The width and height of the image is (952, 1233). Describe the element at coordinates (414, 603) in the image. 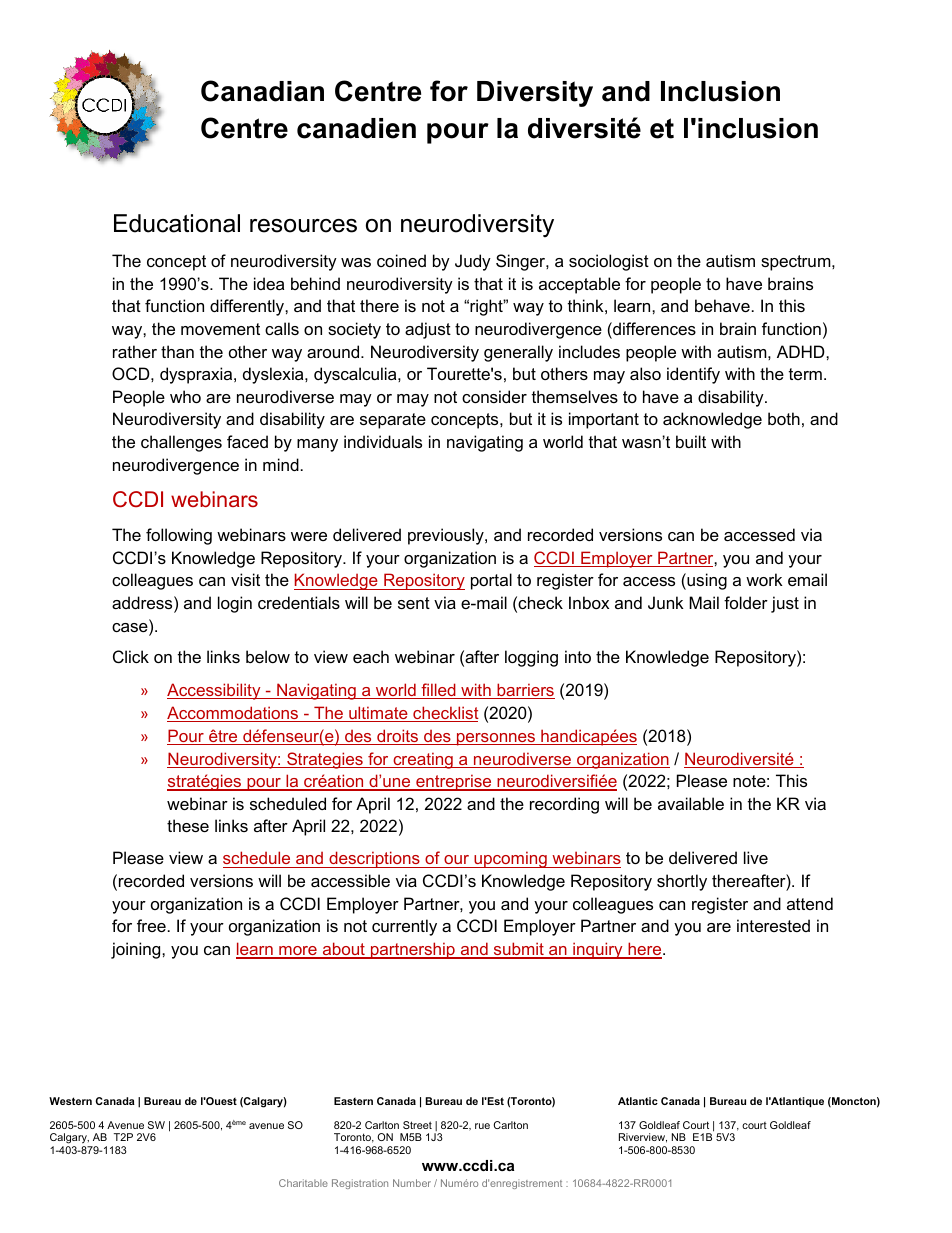

I see `sent` at that location.
